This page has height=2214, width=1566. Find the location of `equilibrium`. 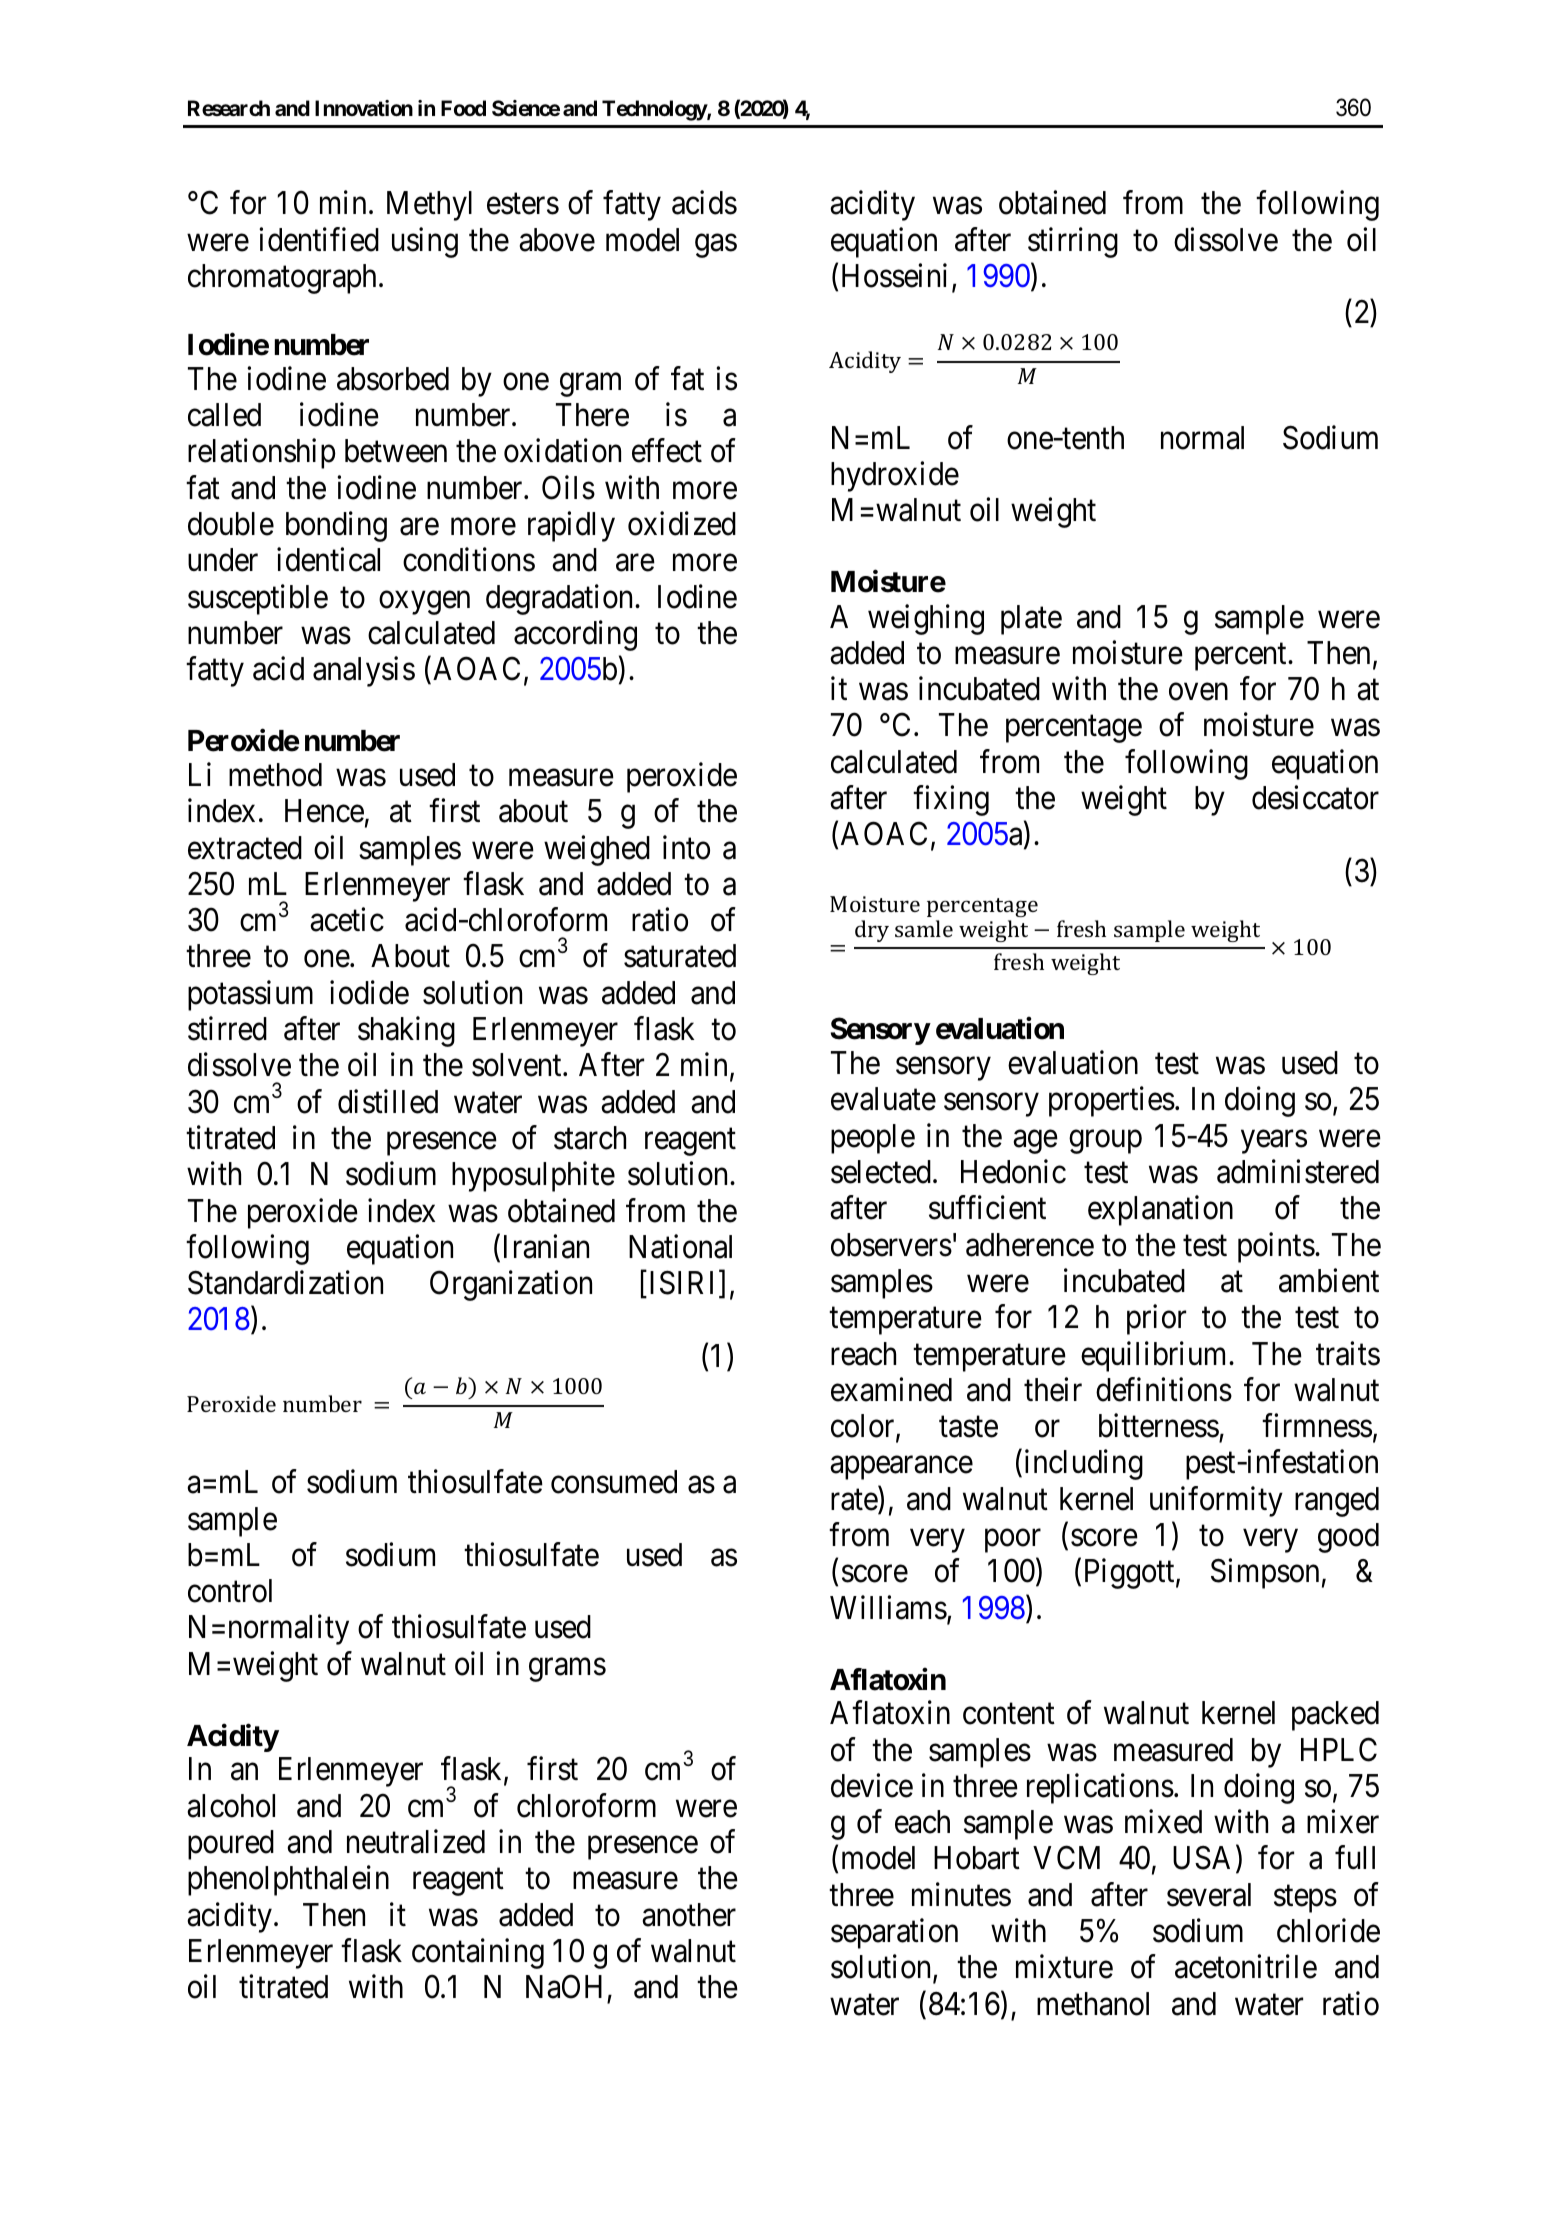

equilibrium is located at coordinates (1155, 1356).
